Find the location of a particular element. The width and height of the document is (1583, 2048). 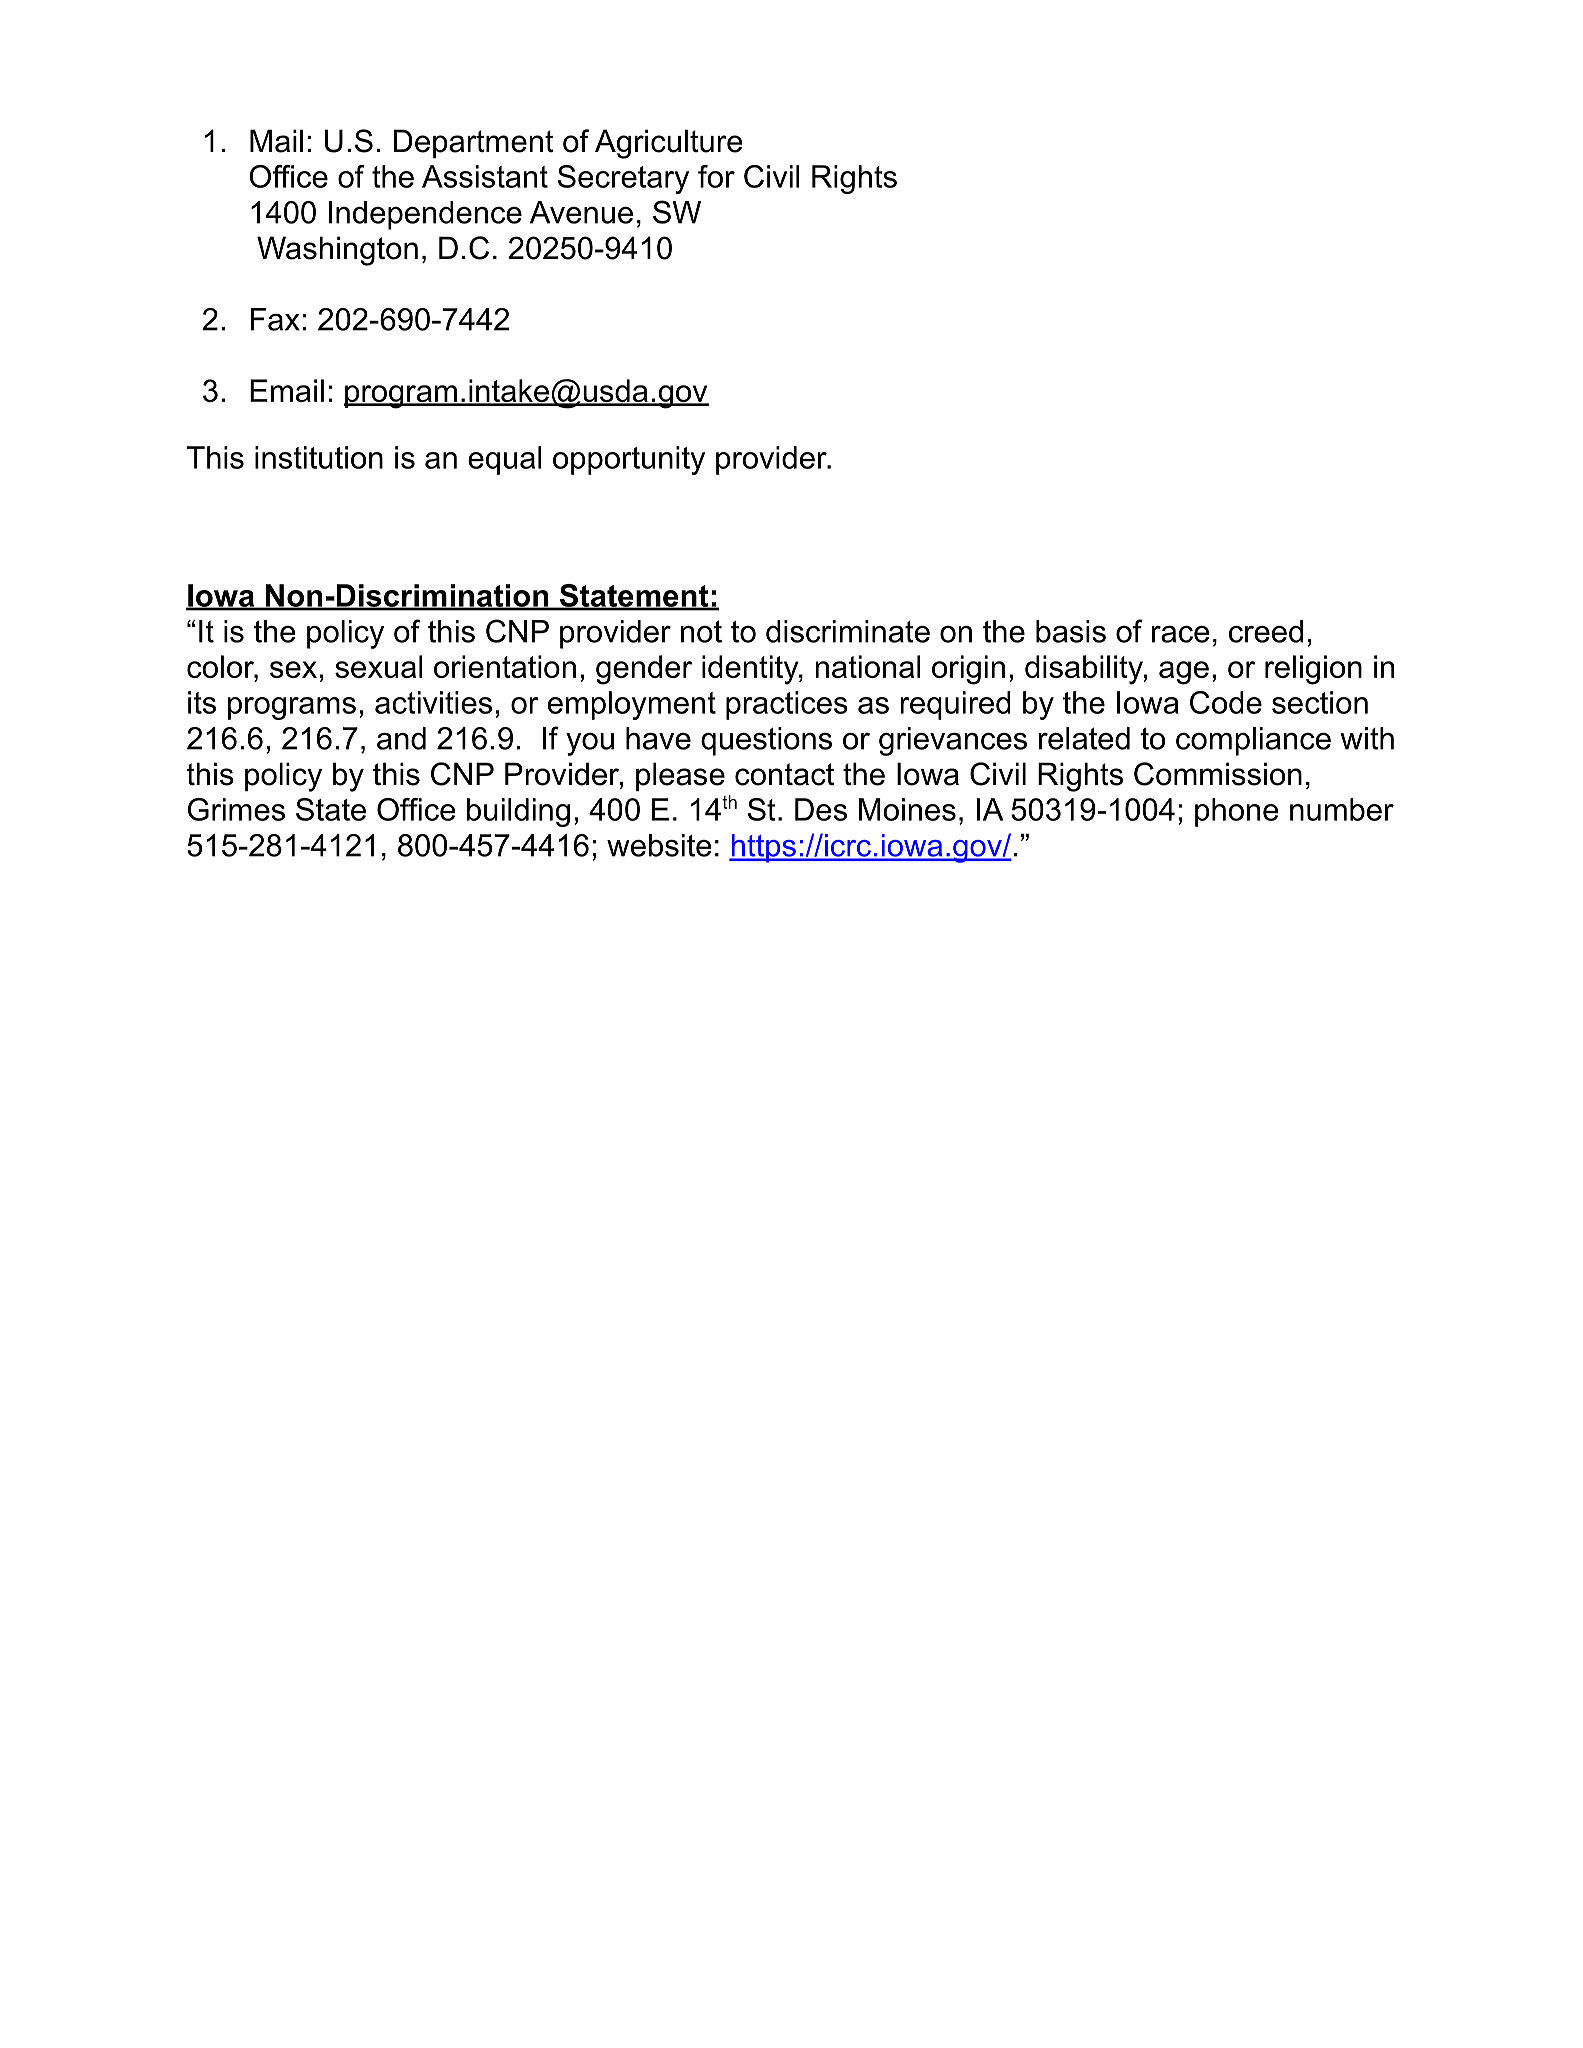

institution is located at coordinates (319, 457).
